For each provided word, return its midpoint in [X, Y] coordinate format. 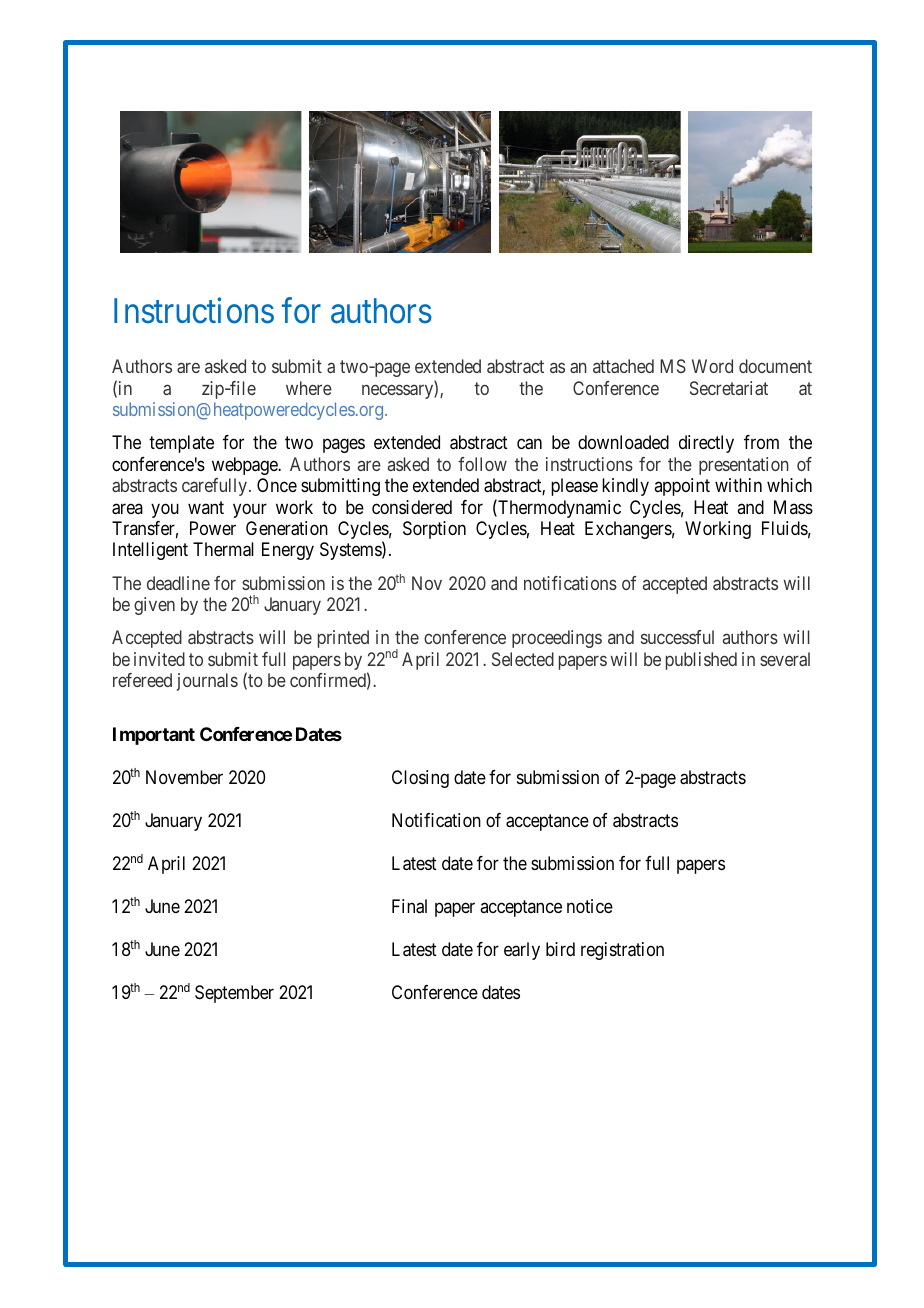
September [234, 994]
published [701, 661]
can [529, 444]
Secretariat [729, 388]
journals [207, 682]
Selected [523, 659]
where [309, 388]
